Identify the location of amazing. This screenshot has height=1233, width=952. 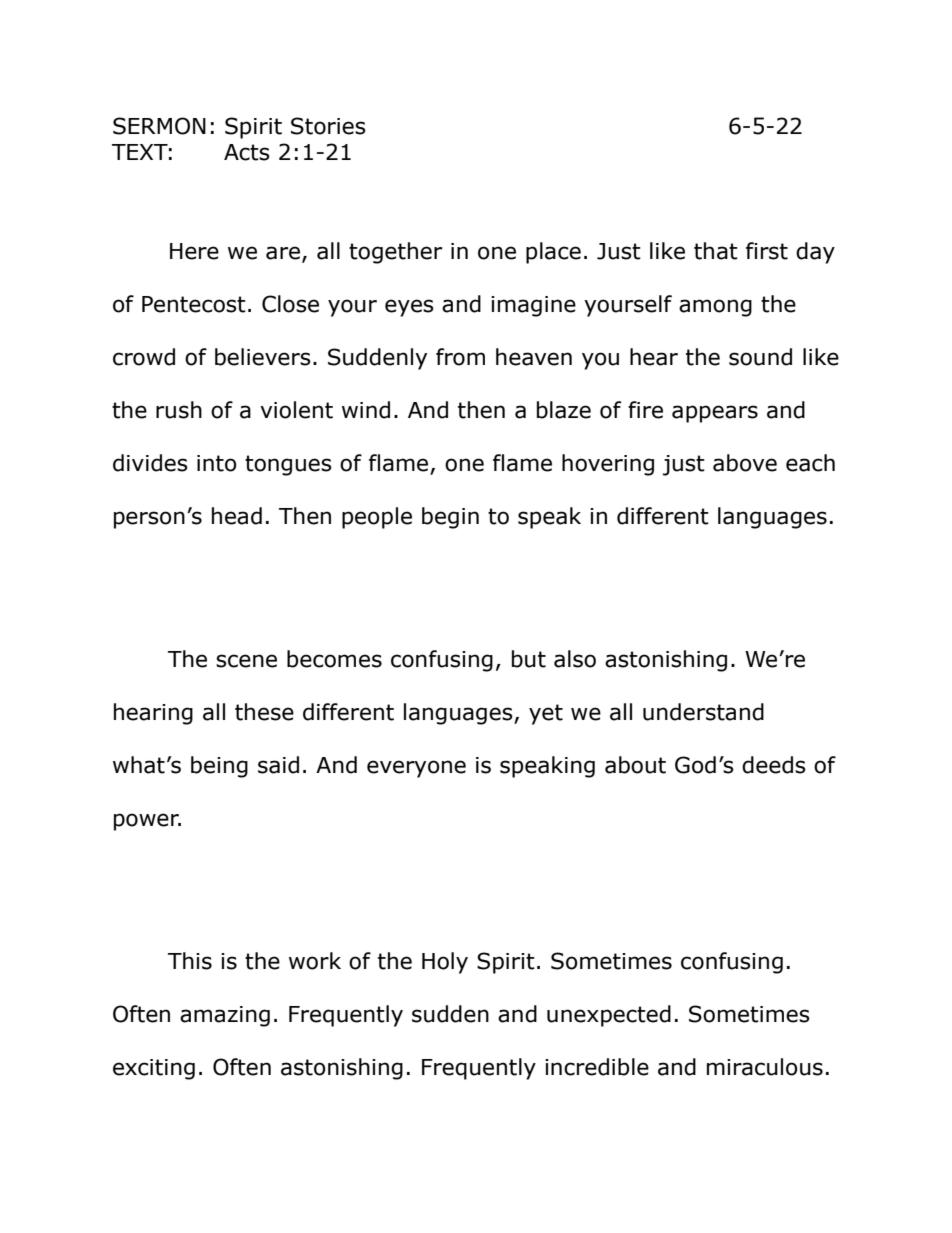
(225, 1016).
